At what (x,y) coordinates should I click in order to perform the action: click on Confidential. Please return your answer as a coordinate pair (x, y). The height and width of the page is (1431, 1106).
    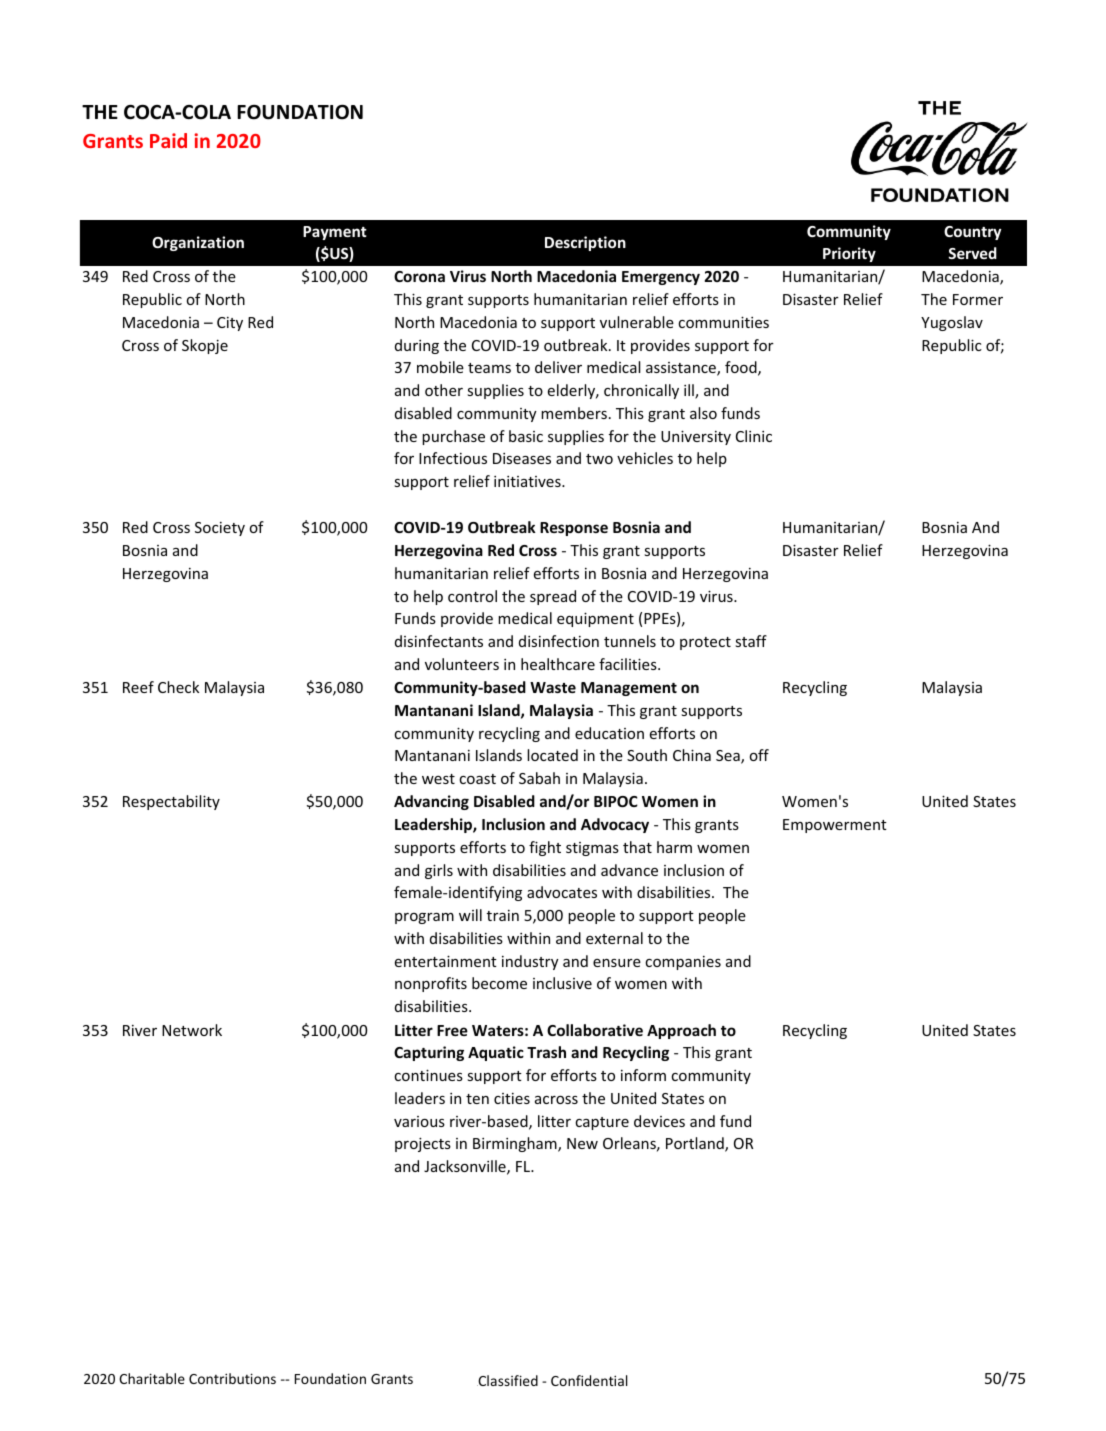
    Looking at the image, I should click on (589, 1380).
